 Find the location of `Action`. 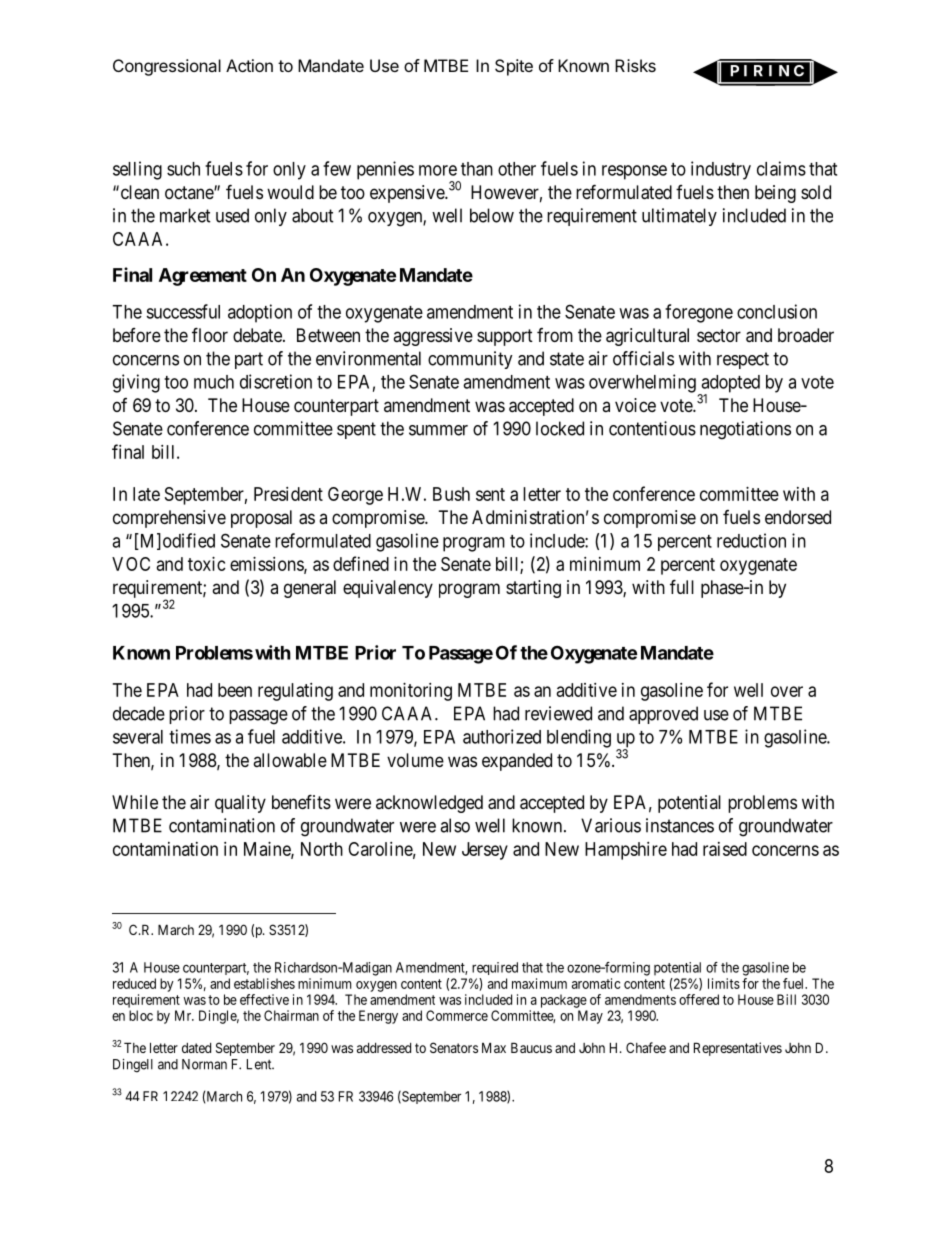

Action is located at coordinates (249, 65).
